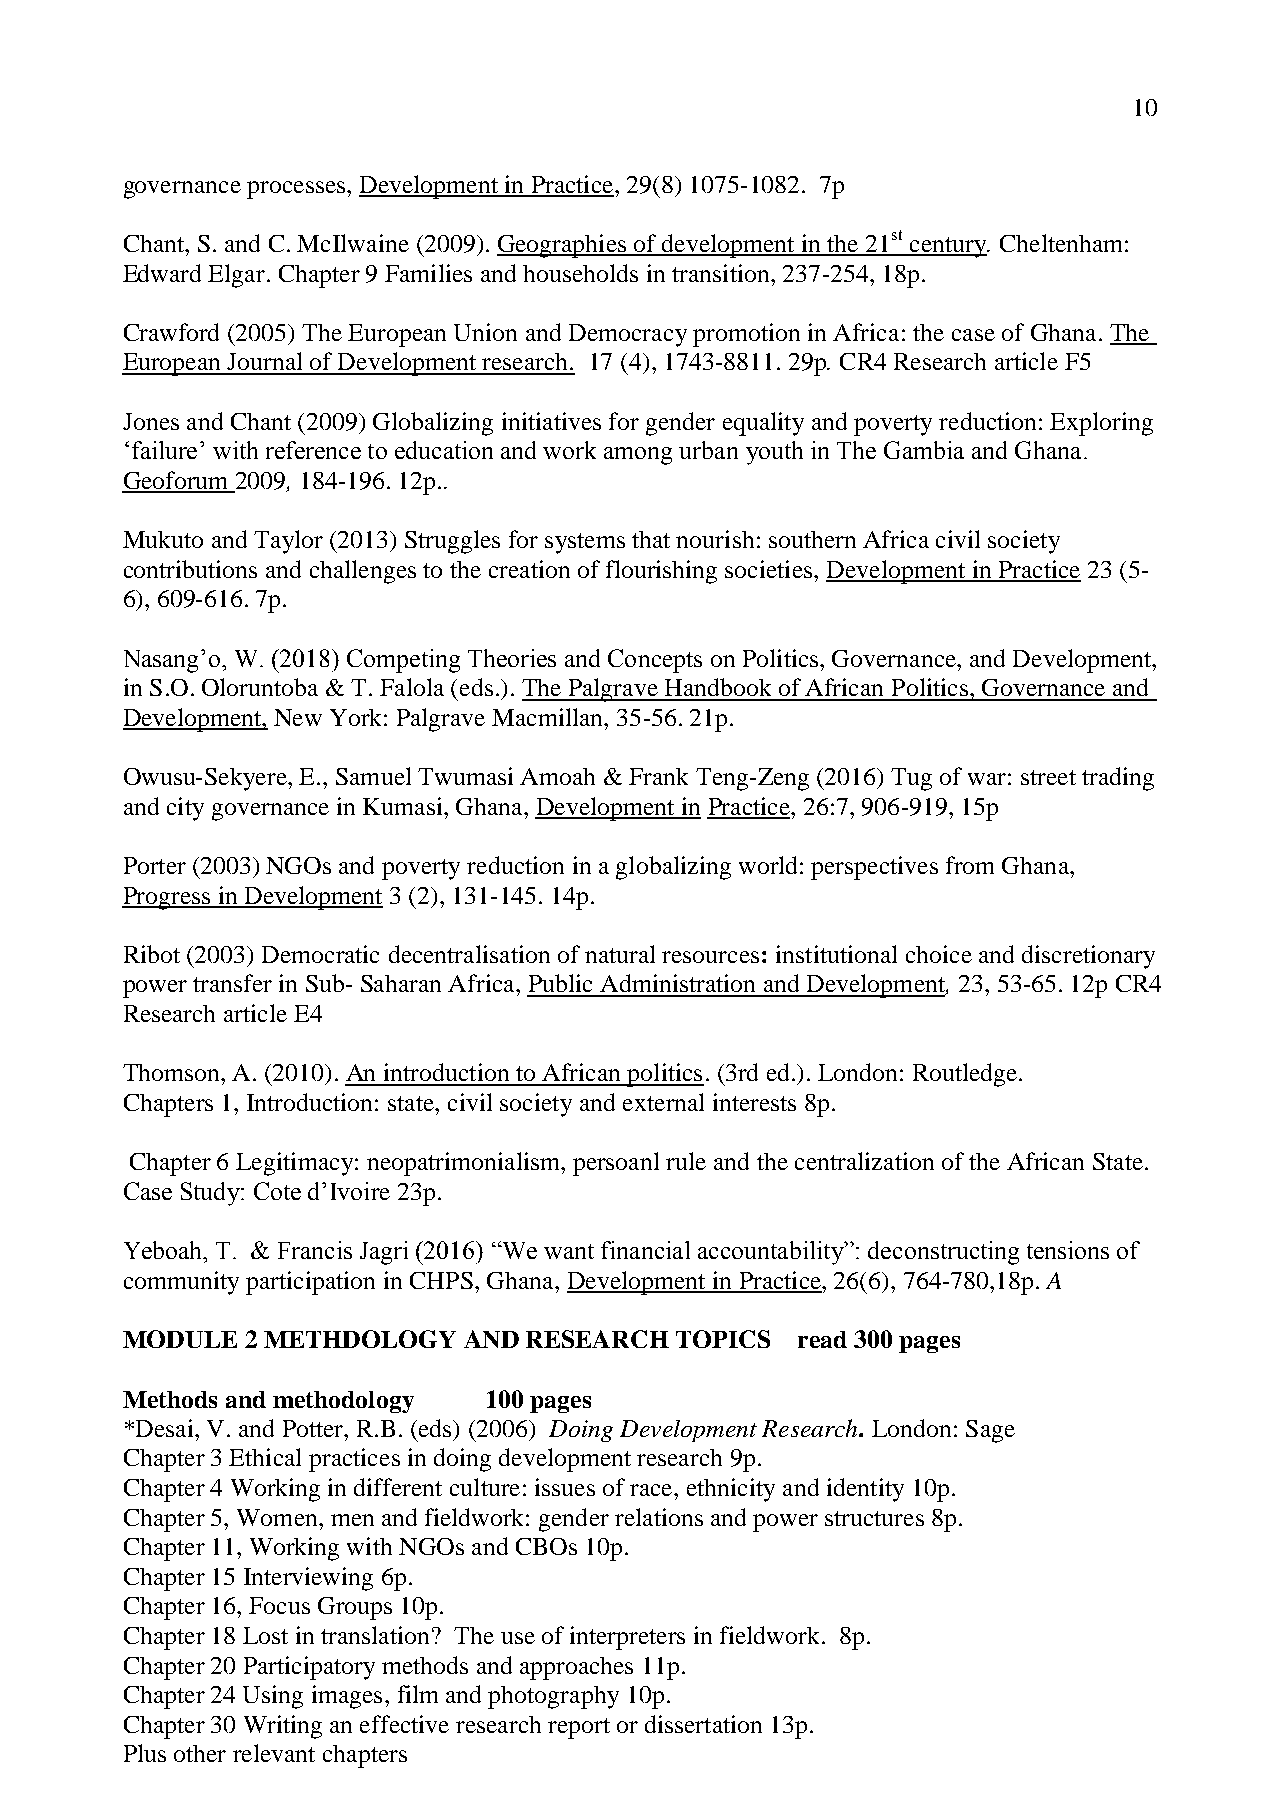  What do you see at coordinates (645, 1250) in the screenshot?
I see `financial` at bounding box center [645, 1250].
